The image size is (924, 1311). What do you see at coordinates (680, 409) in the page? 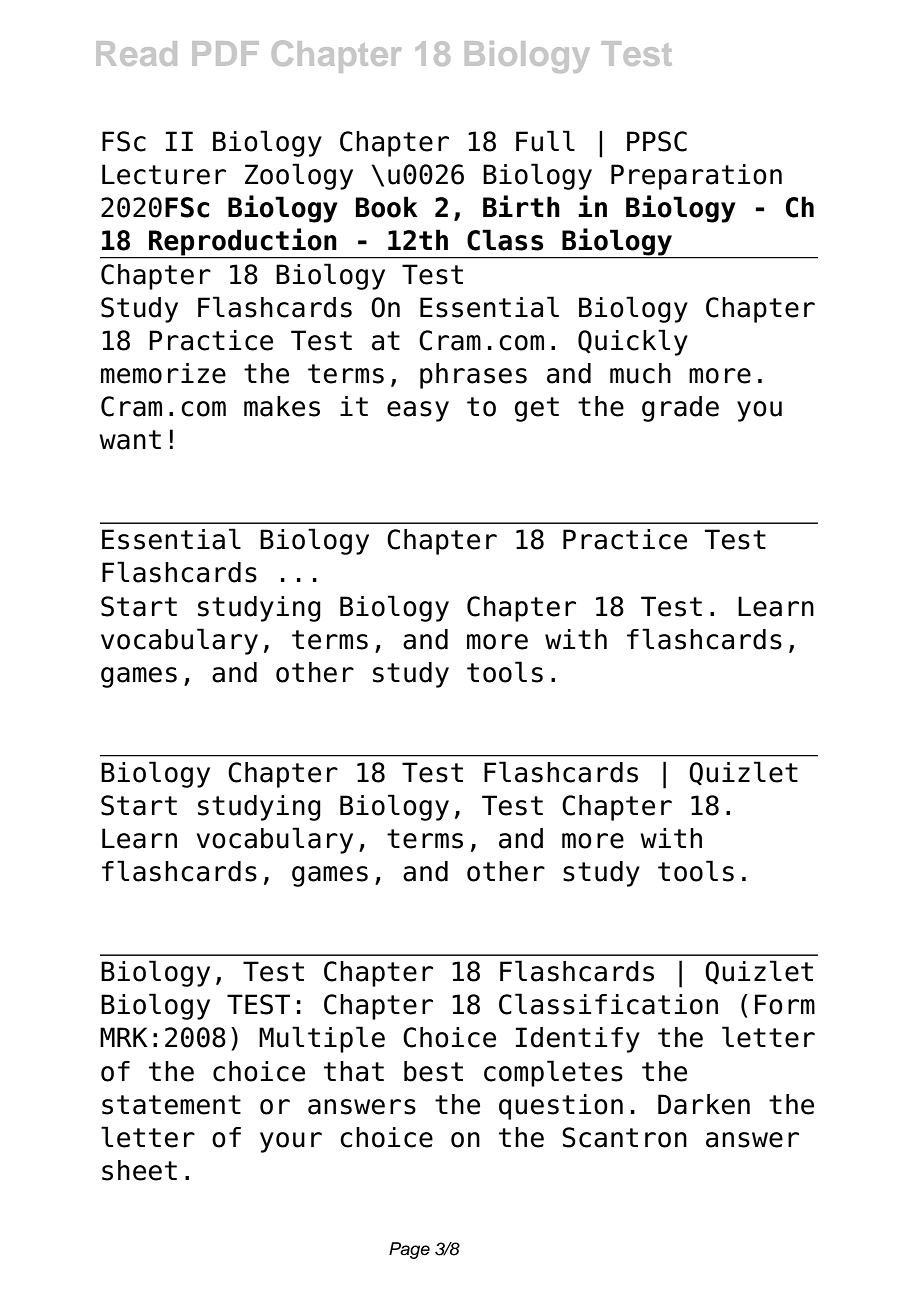
I see `grade` at bounding box center [680, 409].
